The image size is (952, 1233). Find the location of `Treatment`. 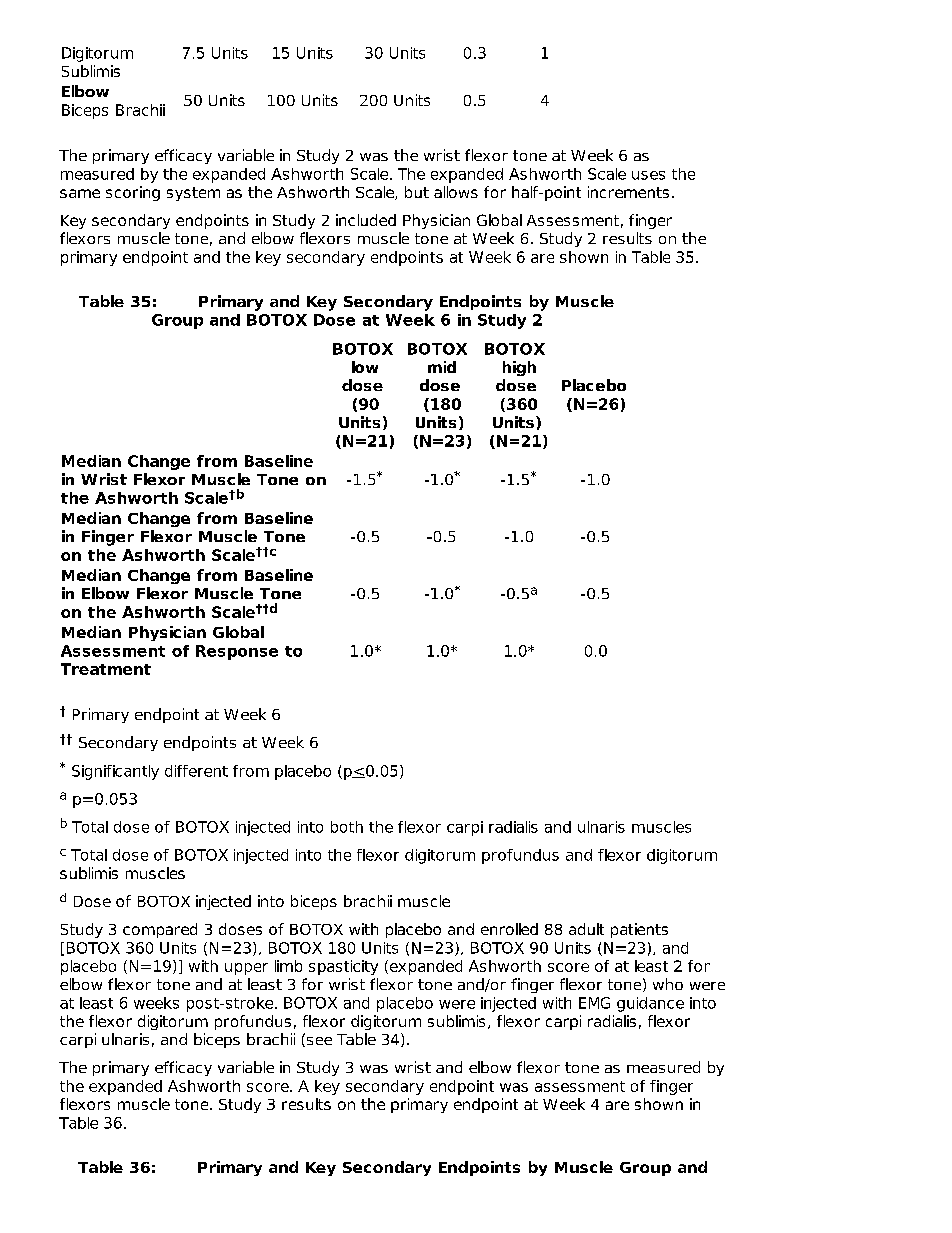

Treatment is located at coordinates (106, 669).
